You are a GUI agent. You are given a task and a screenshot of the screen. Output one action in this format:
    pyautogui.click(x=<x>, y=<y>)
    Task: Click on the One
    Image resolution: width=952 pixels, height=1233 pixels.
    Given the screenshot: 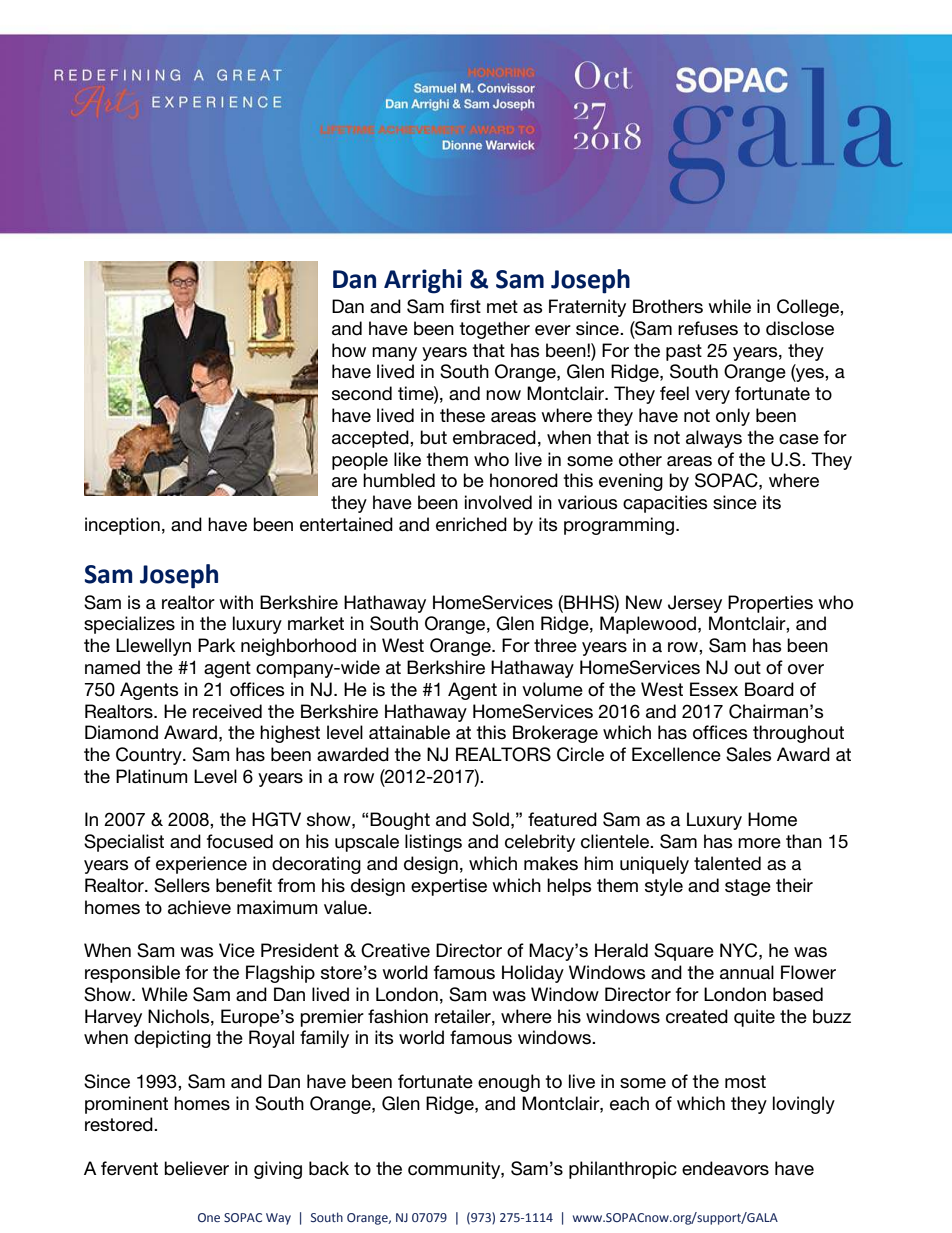 What is the action you would take?
    pyautogui.click(x=209, y=1217)
